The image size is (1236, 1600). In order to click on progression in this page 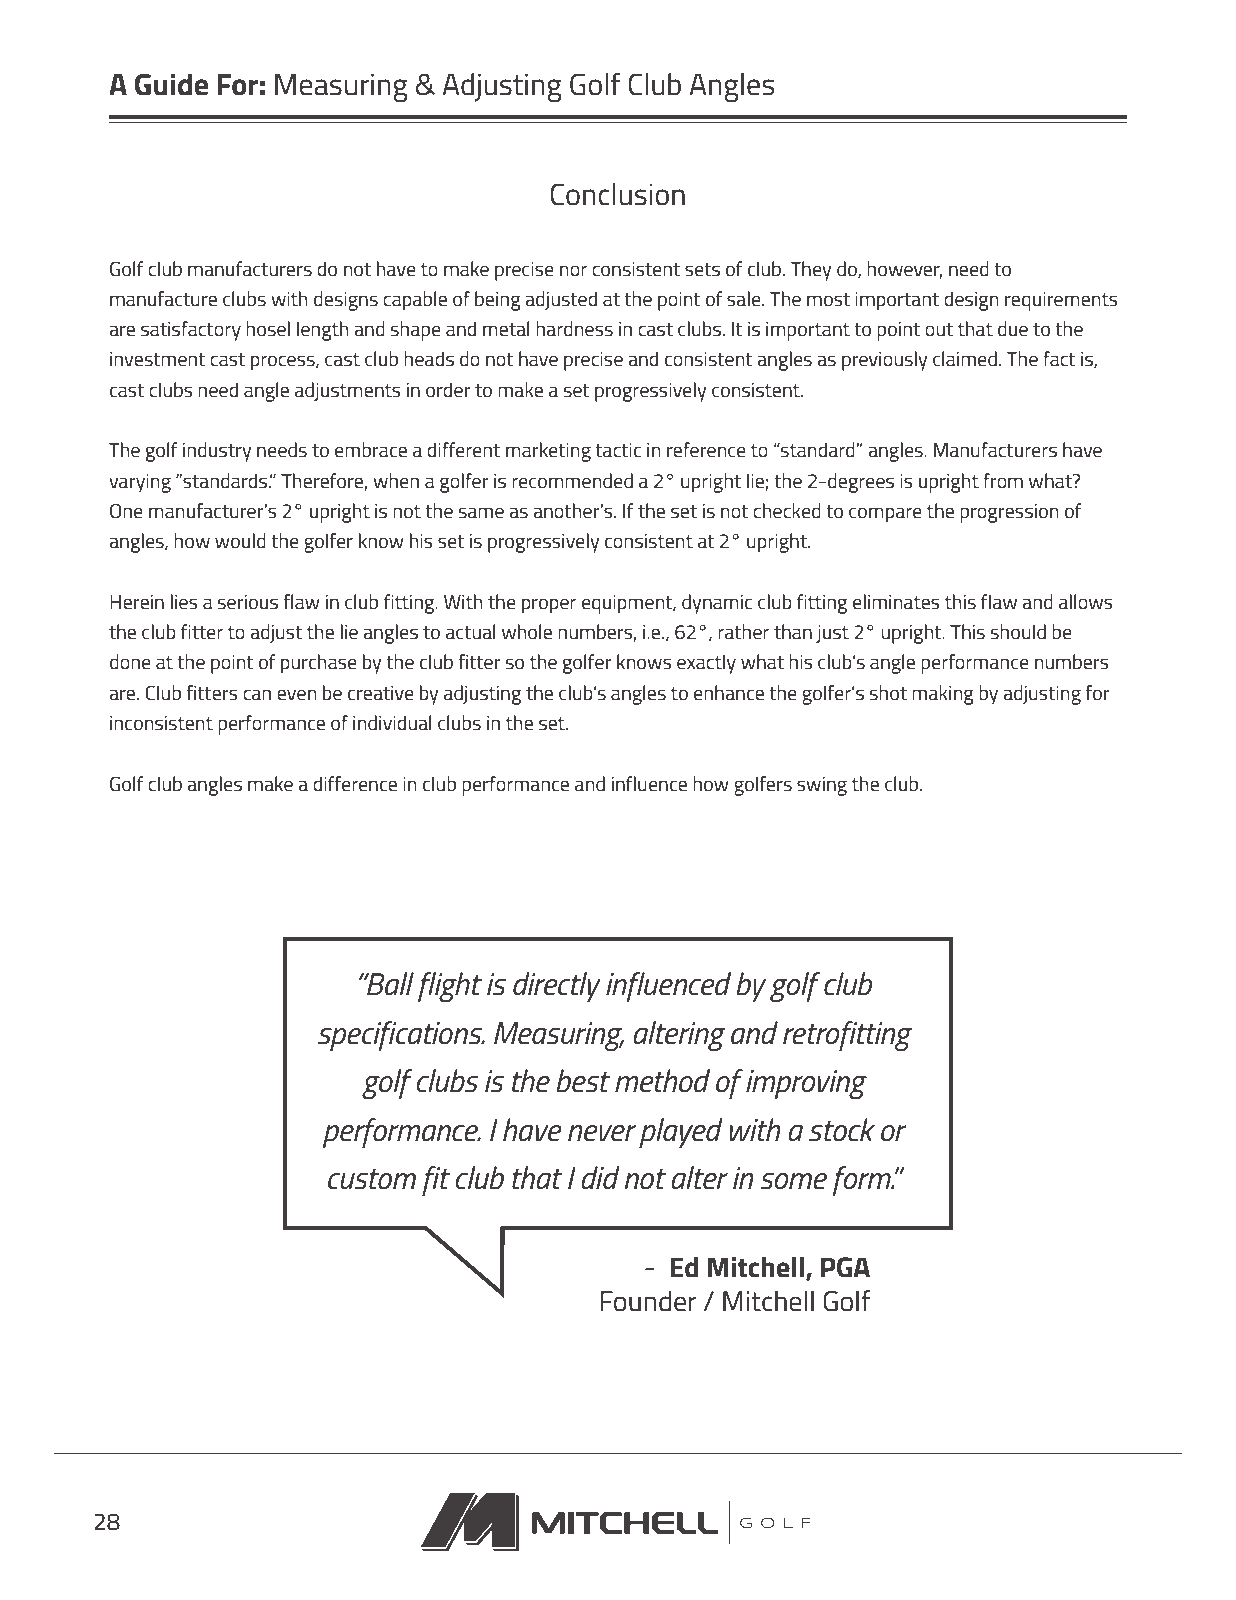, I will do `click(1009, 513)`.
